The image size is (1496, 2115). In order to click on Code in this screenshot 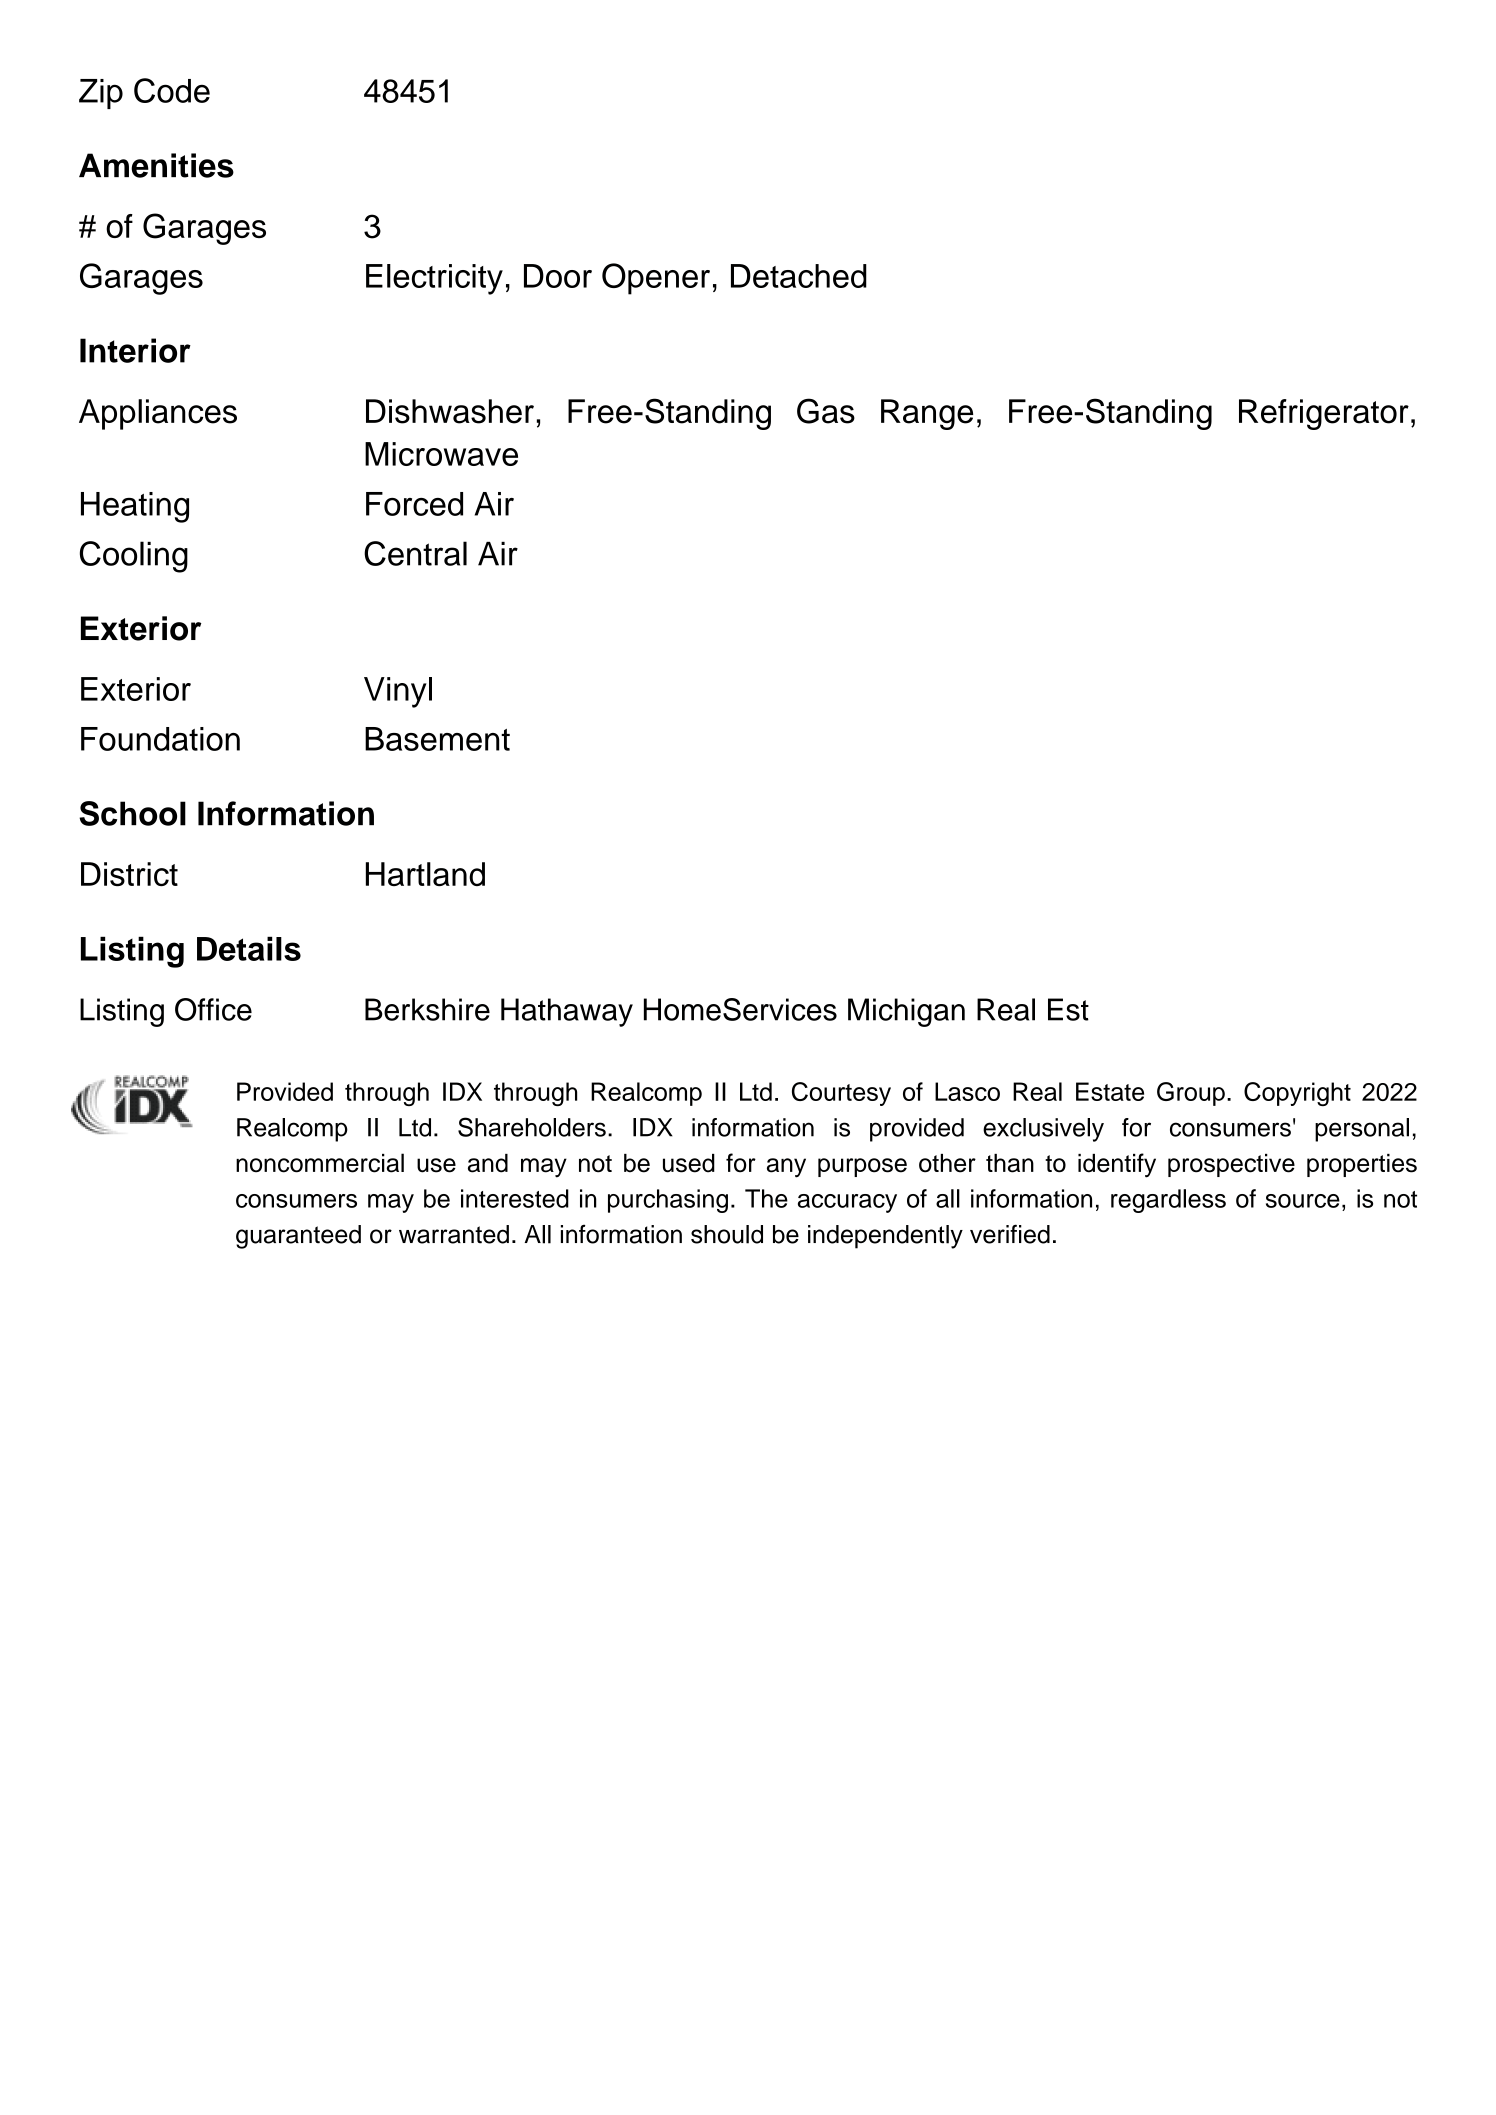, I will do `click(172, 90)`.
